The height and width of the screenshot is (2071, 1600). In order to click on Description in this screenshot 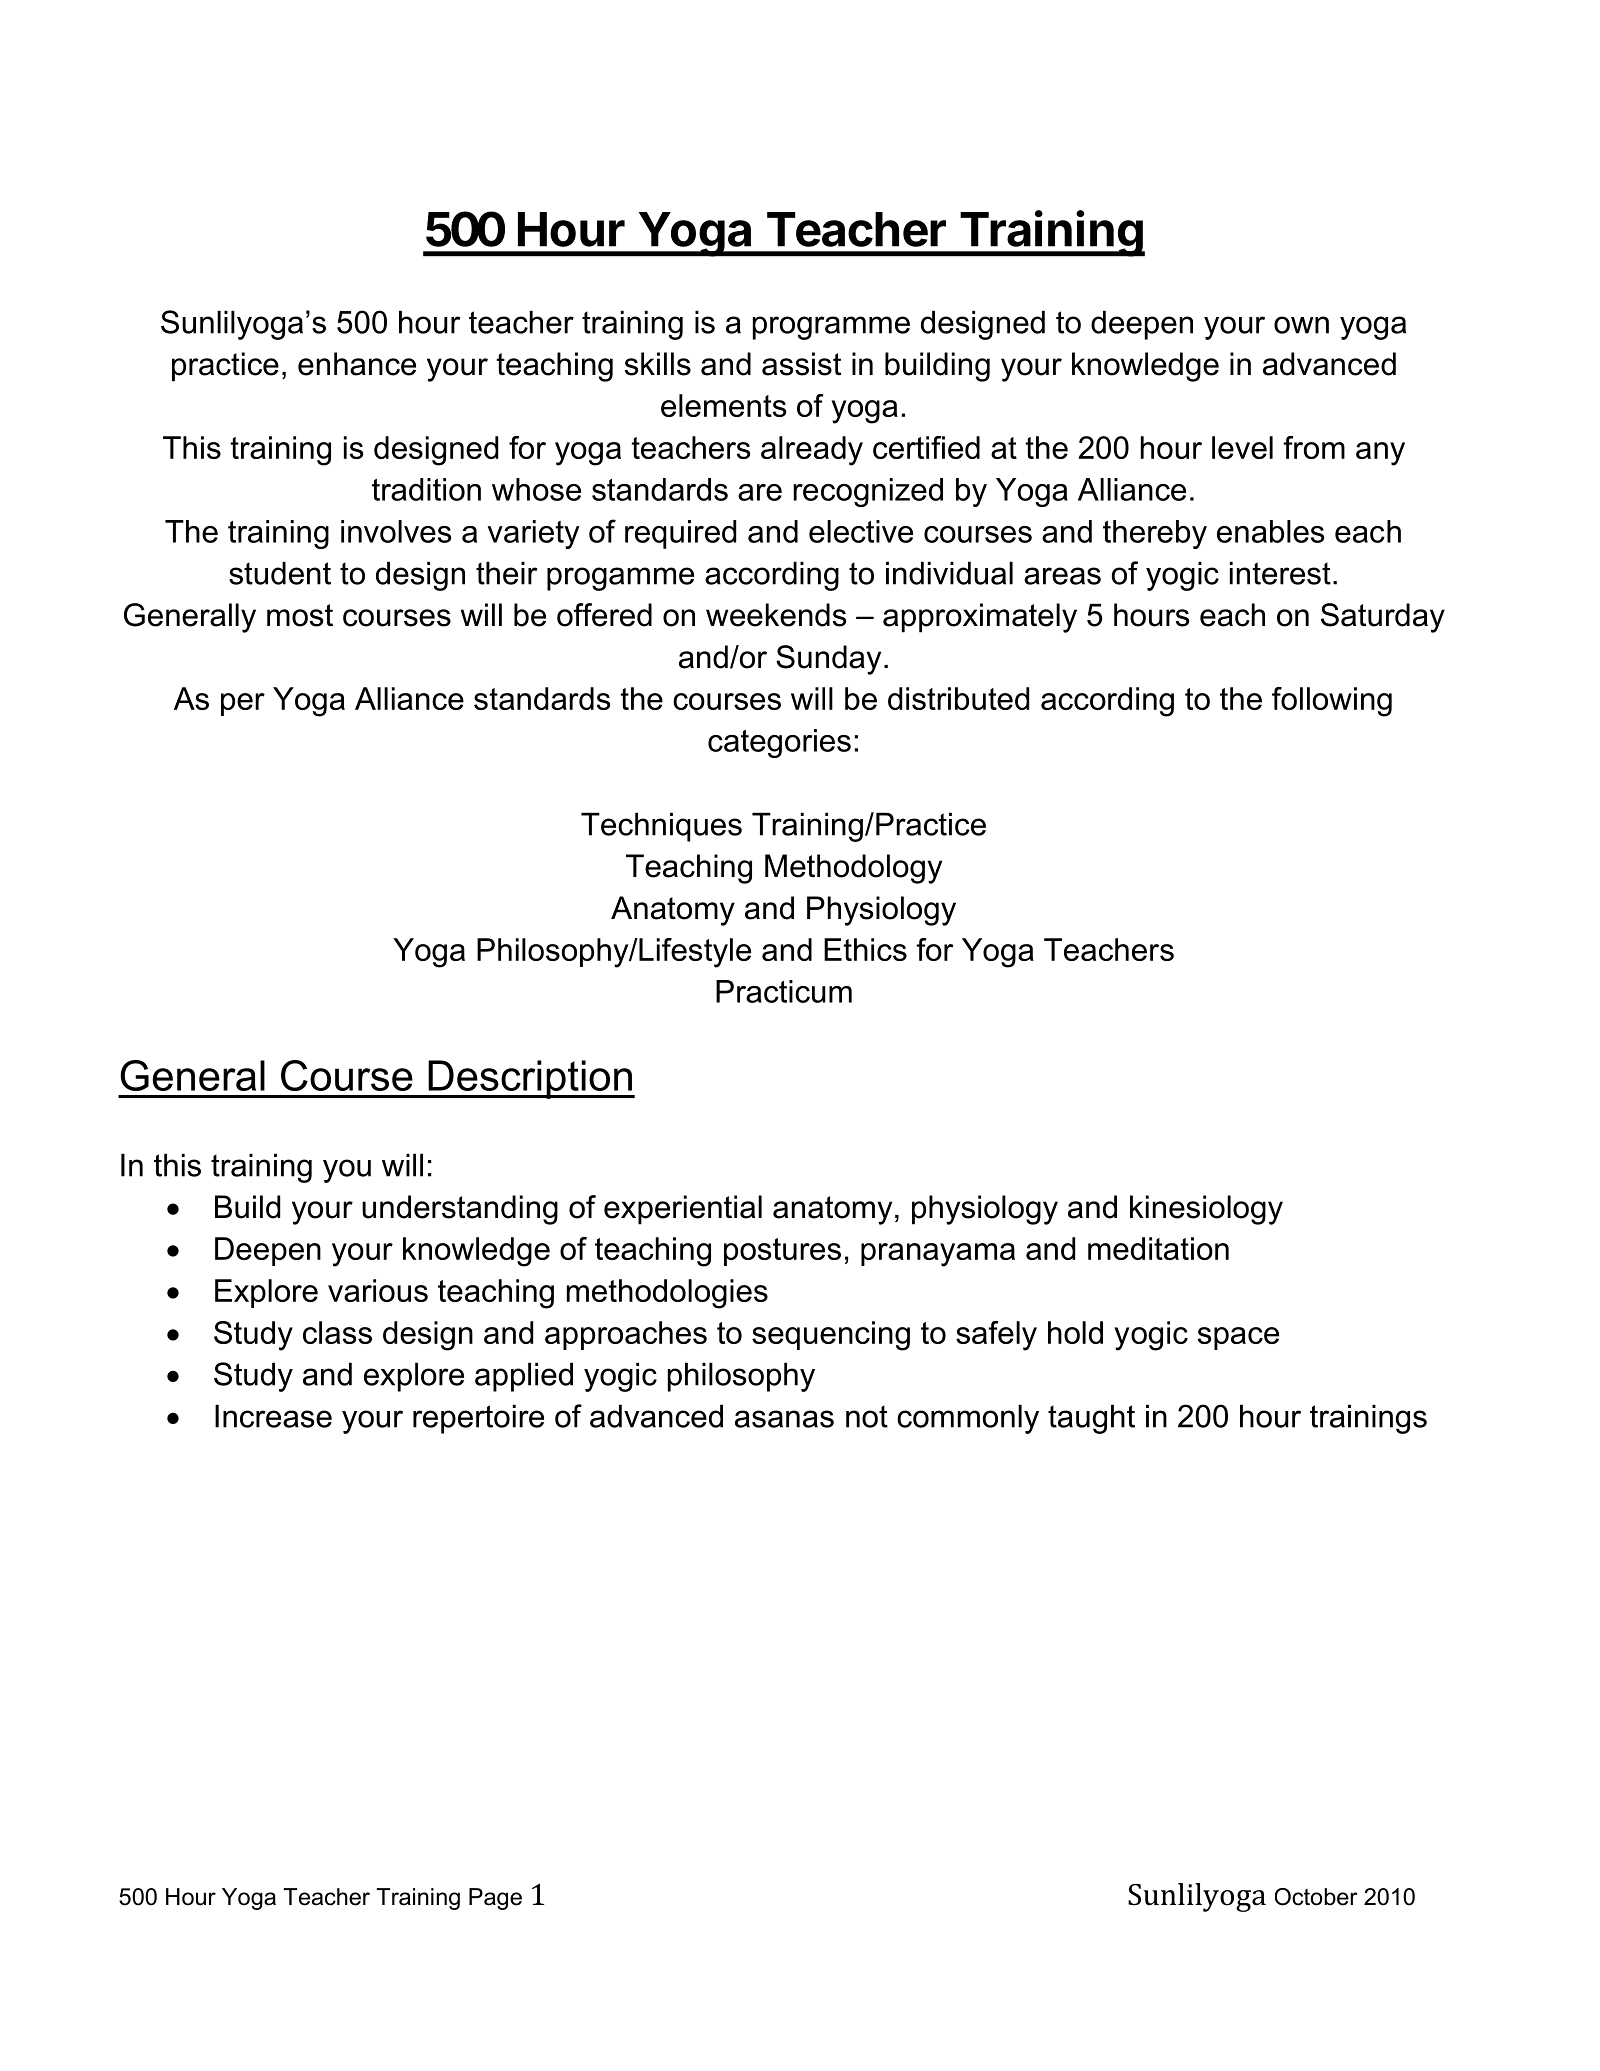, I will do `click(530, 1079)`.
